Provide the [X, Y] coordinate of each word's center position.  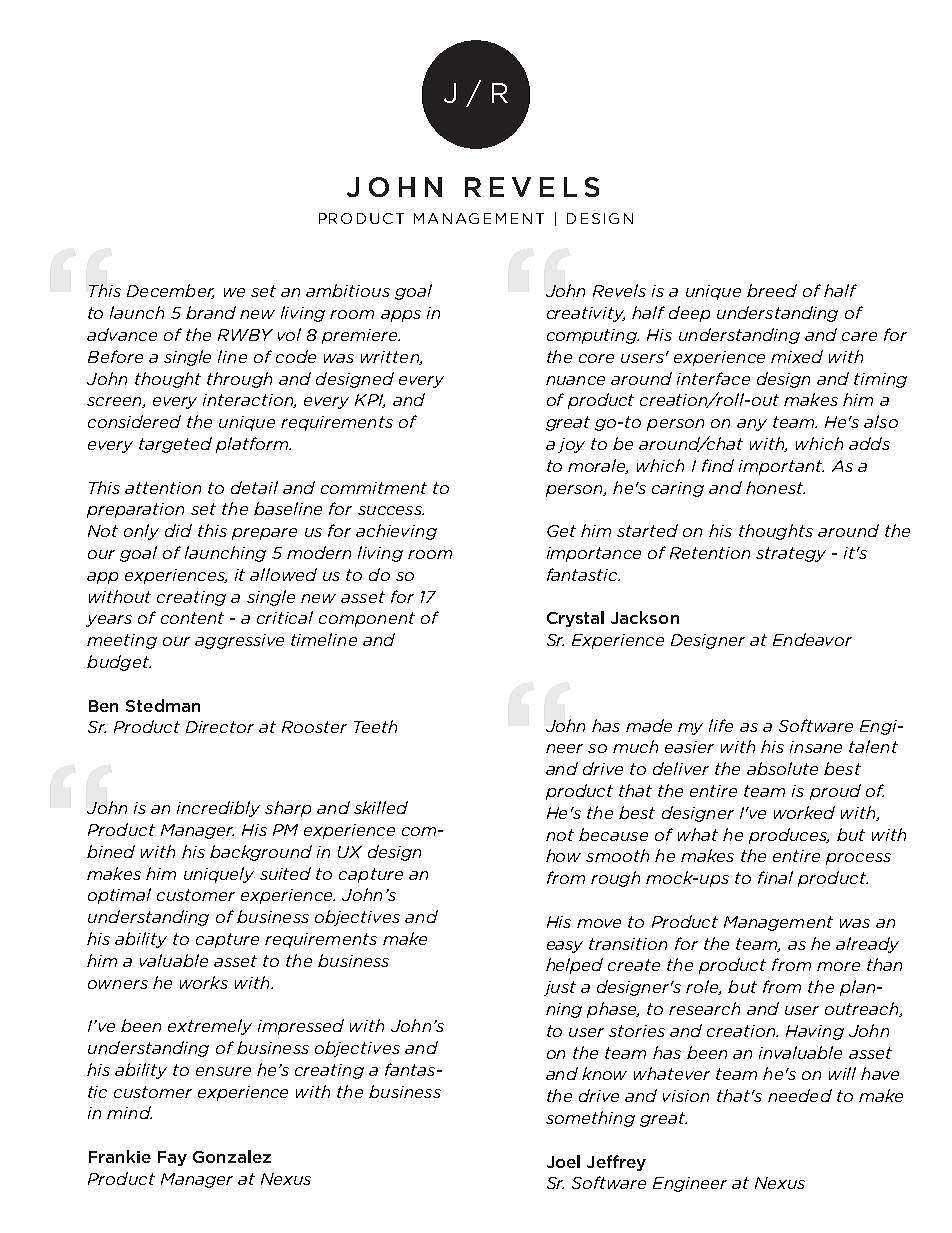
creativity [586, 314]
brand [211, 312]
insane [816, 747]
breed [772, 290]
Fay [172, 1158]
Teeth [375, 726]
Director [220, 727]
